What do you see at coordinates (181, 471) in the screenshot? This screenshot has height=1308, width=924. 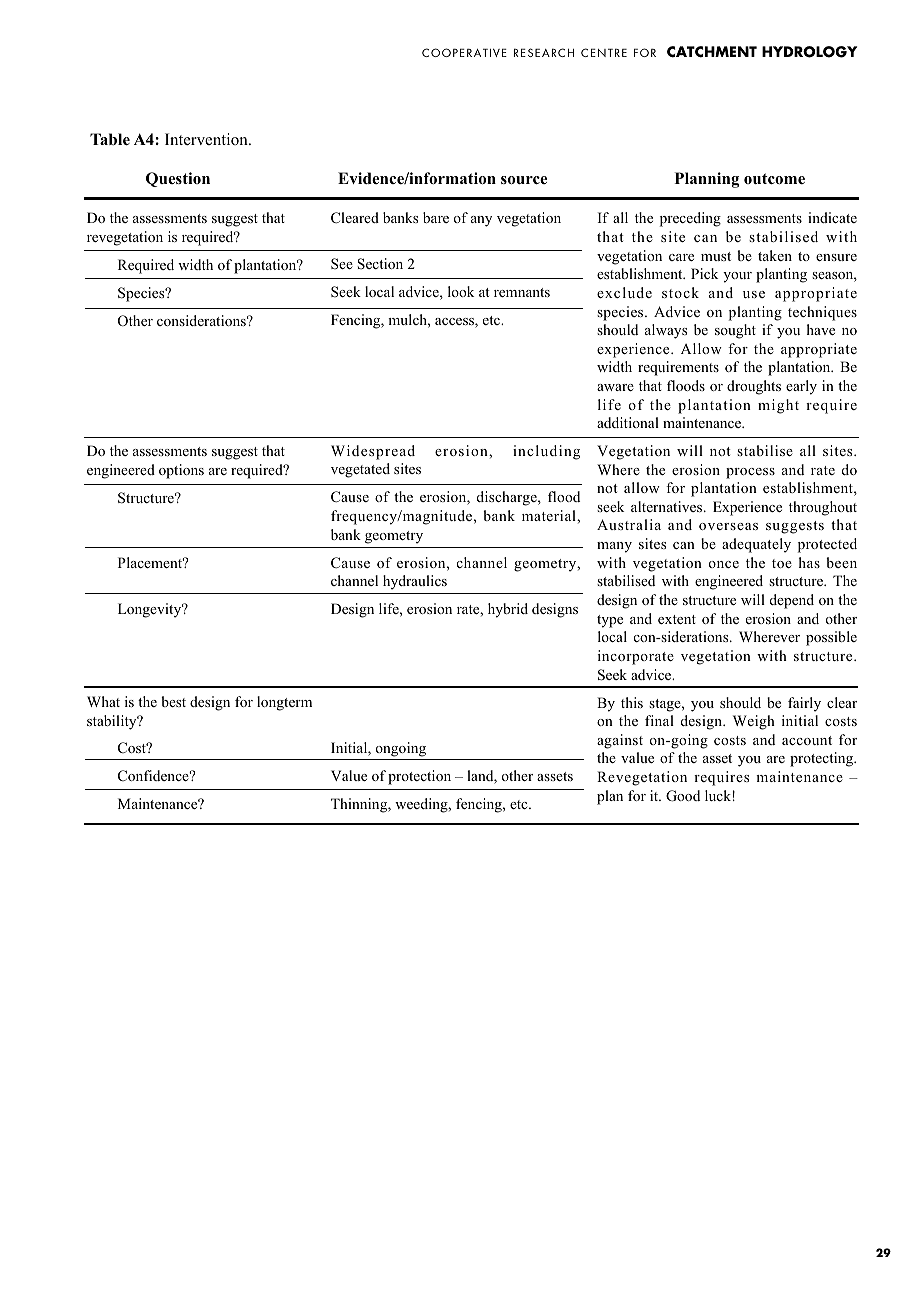 I see `options` at bounding box center [181, 471].
